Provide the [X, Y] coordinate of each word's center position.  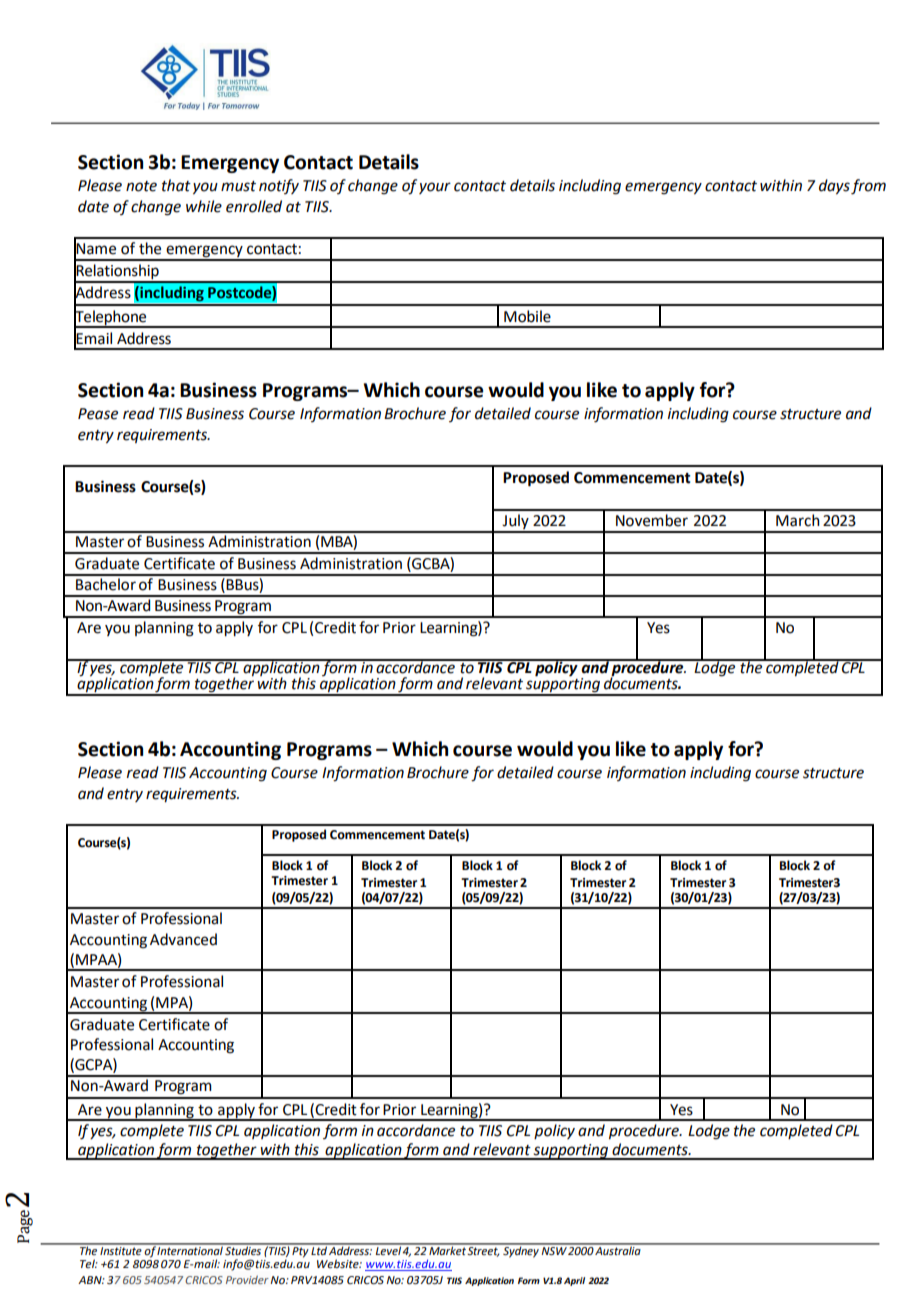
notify [279, 186]
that [176, 185]
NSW [554, 1249]
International [190, 1250]
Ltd [319, 1249]
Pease [98, 414]
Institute [121, 1250]
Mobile [527, 316]
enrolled [254, 206]
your [435, 188]
